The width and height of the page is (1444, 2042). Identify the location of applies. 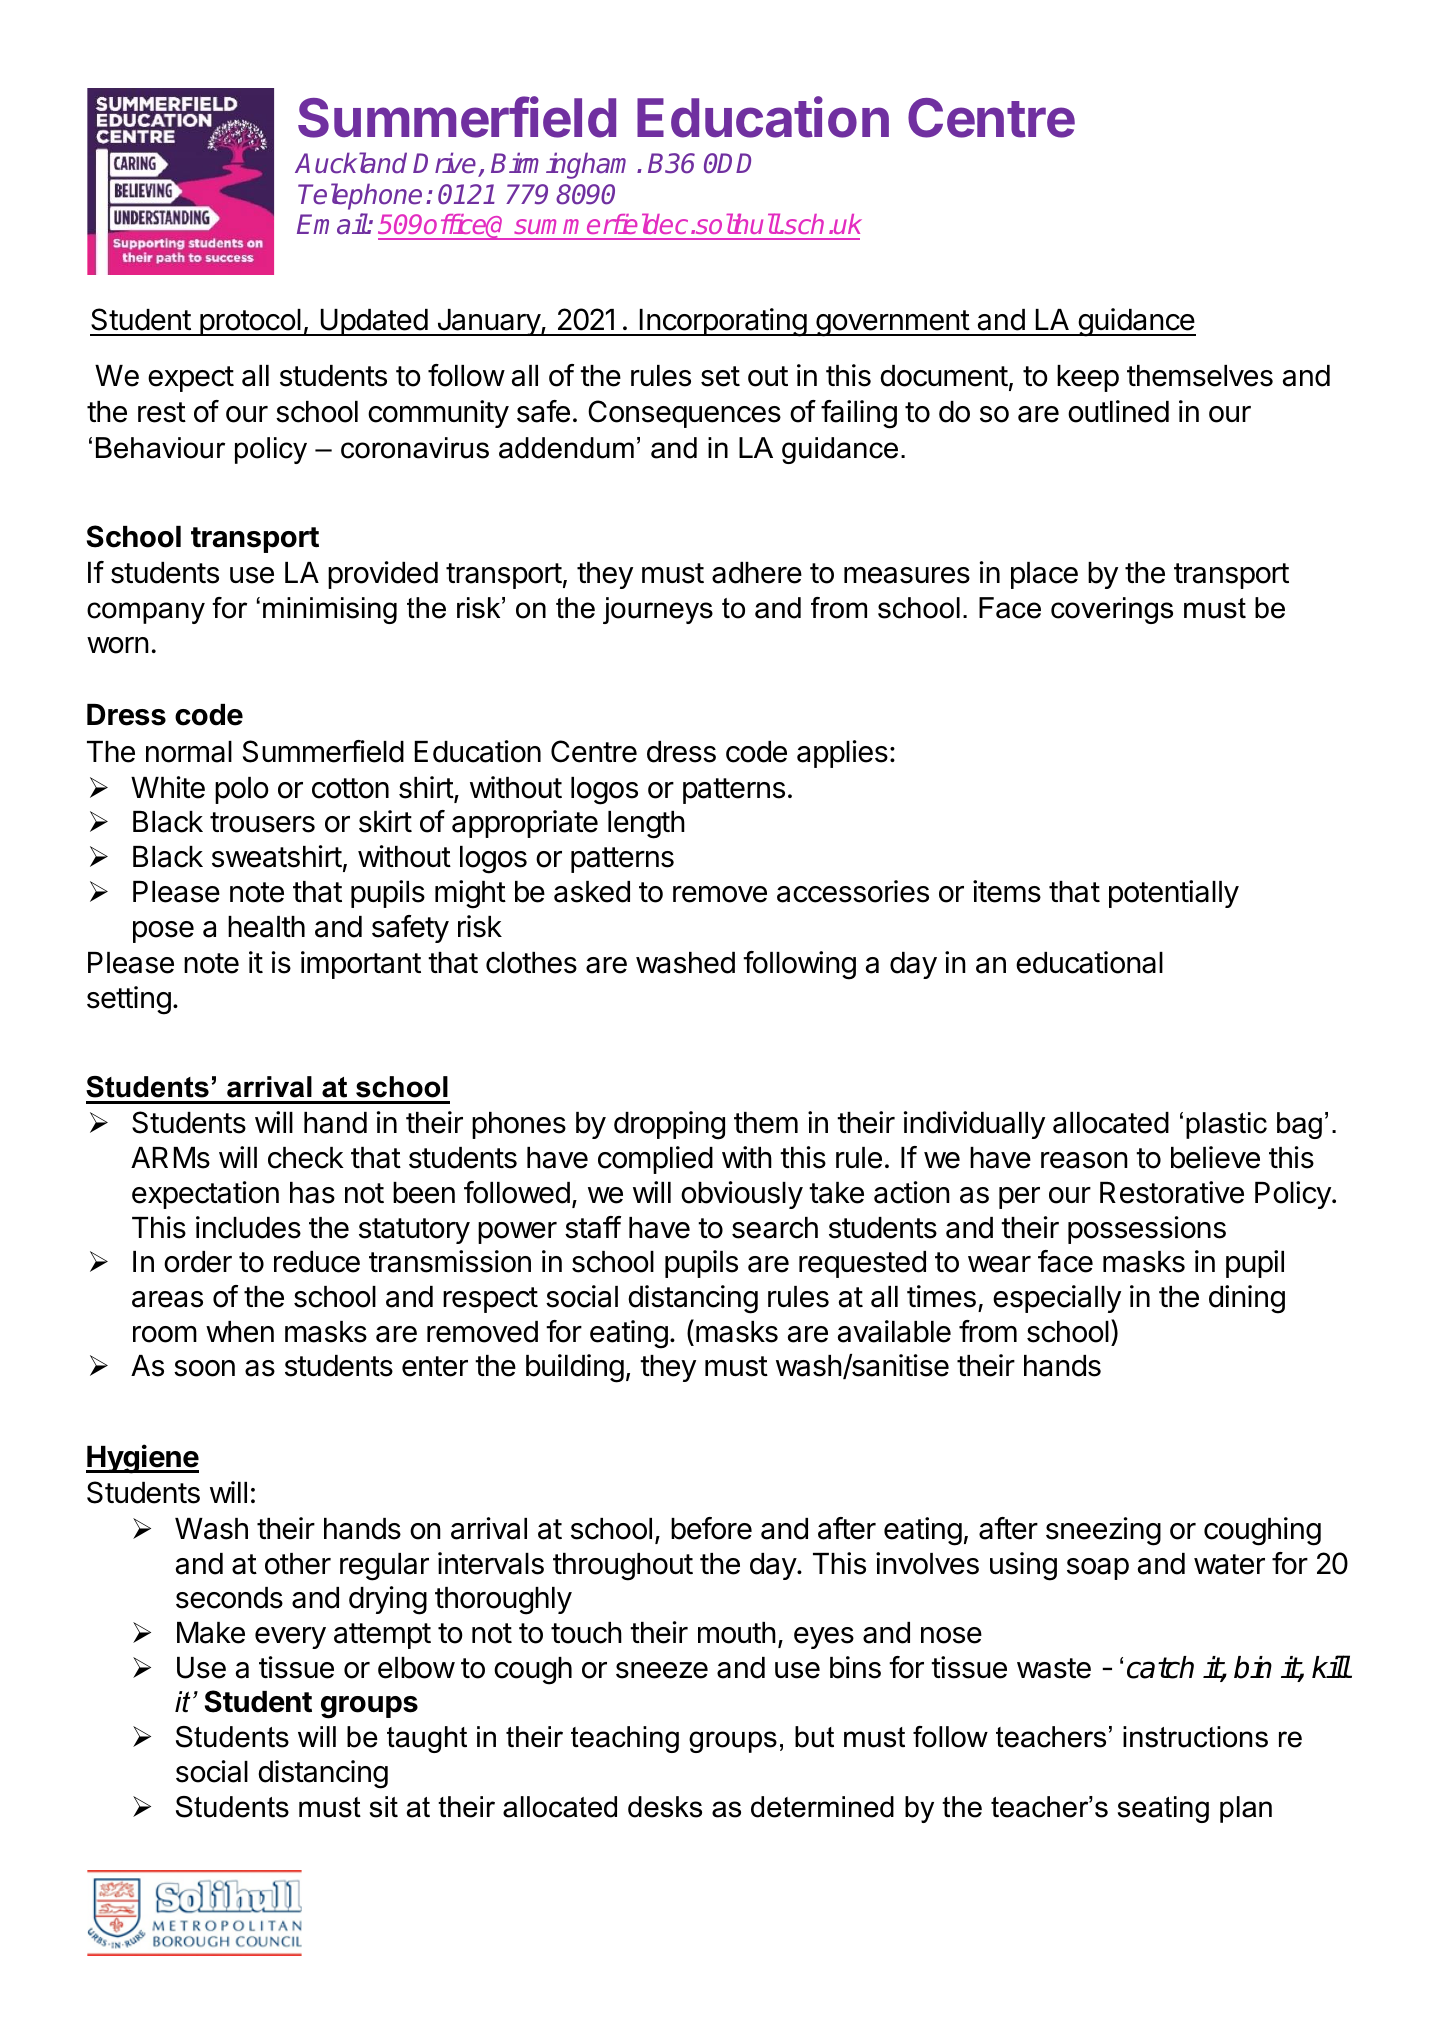
(842, 754).
